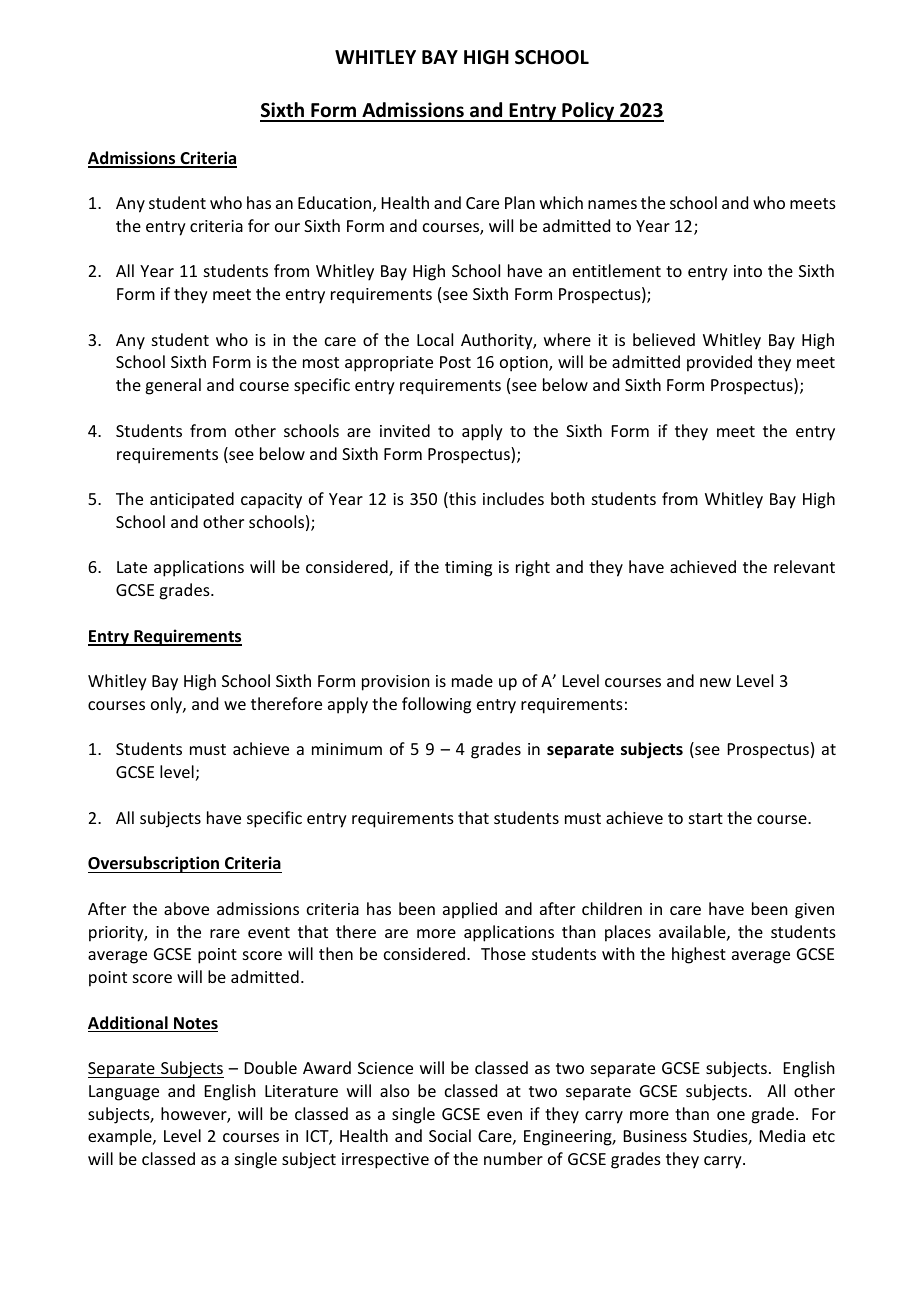  I want to click on names, so click(612, 204).
